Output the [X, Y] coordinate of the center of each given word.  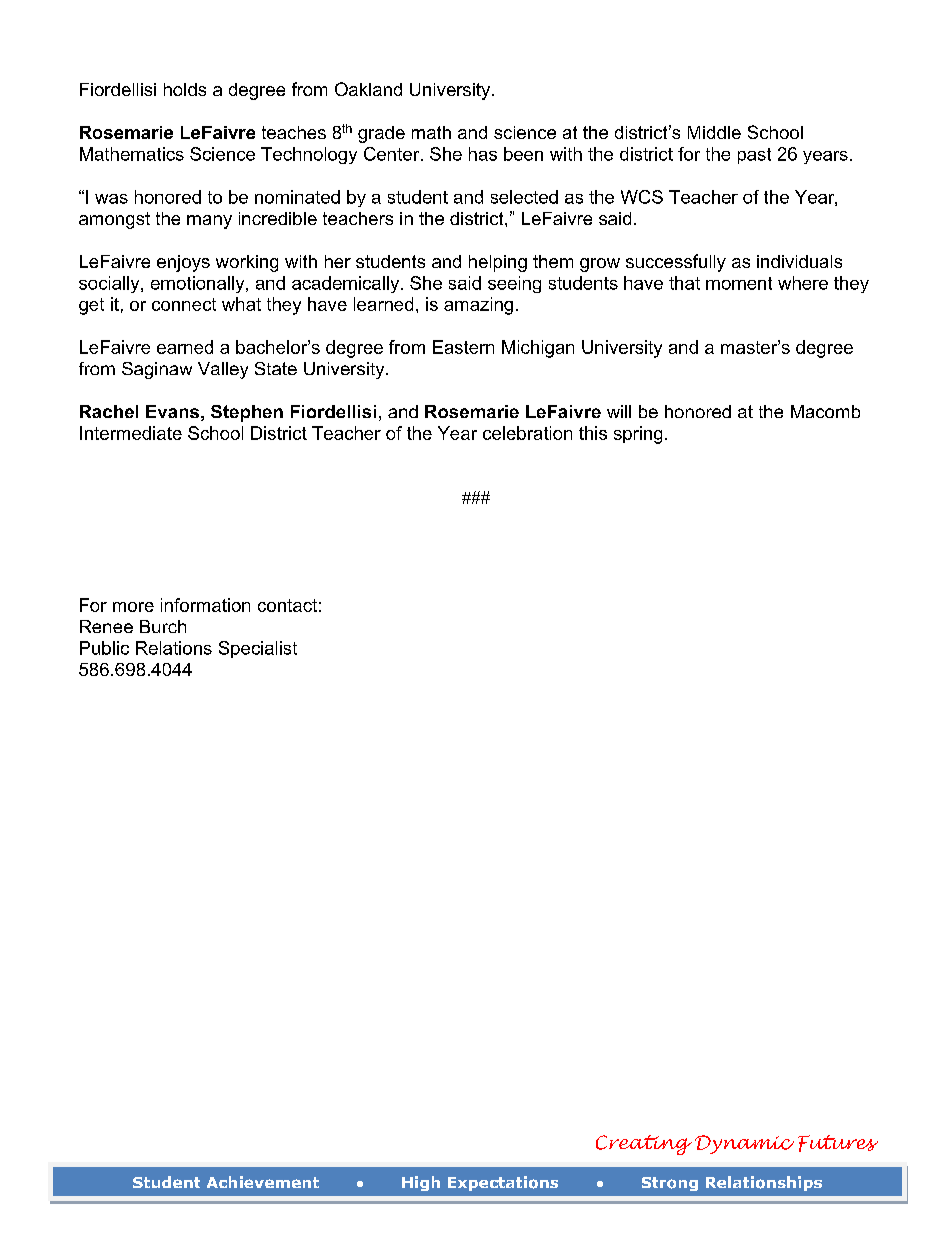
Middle [714, 132]
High [421, 1183]
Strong [670, 1184]
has [483, 154]
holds [185, 89]
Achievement [263, 1182]
